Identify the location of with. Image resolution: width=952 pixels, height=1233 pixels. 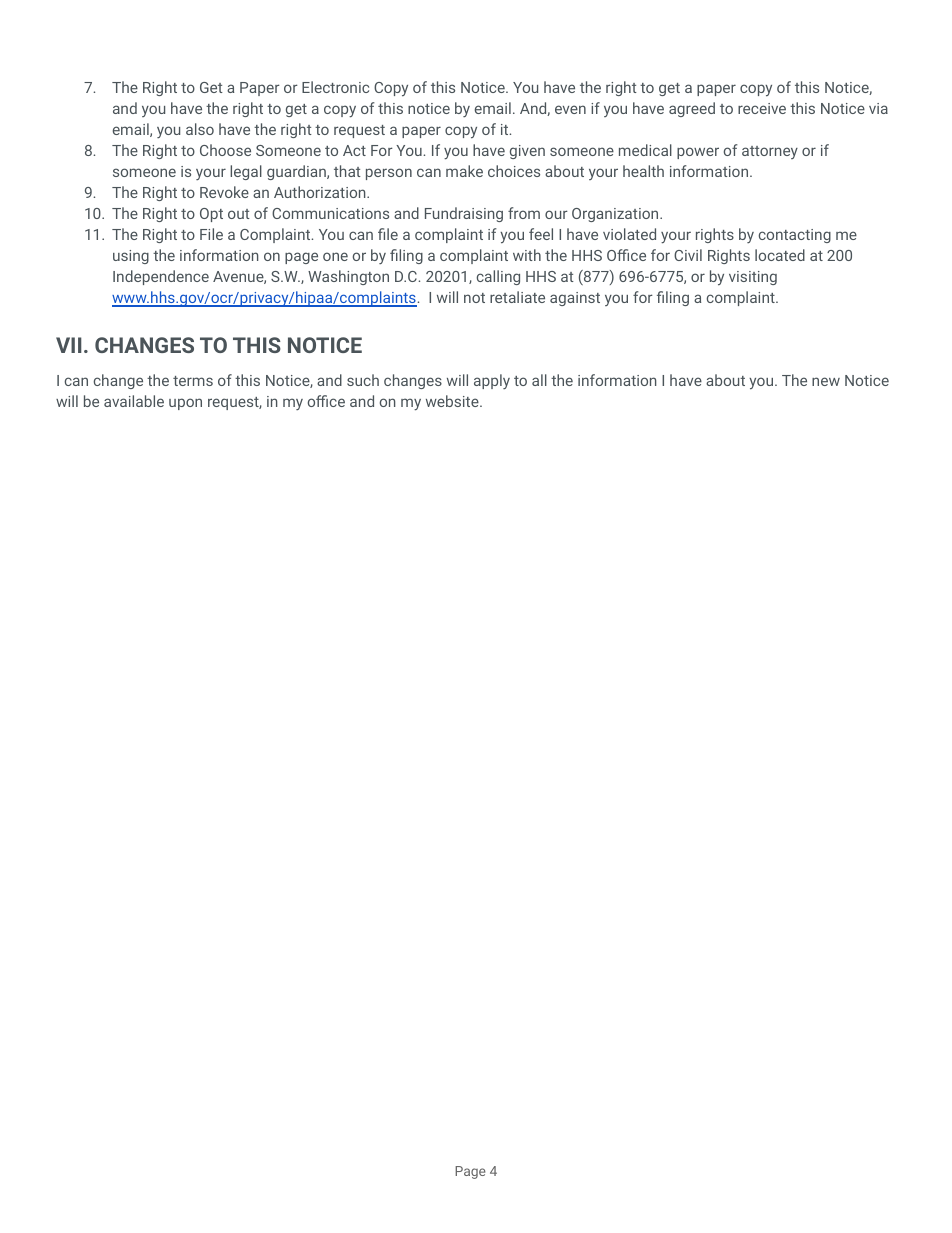
(527, 255).
